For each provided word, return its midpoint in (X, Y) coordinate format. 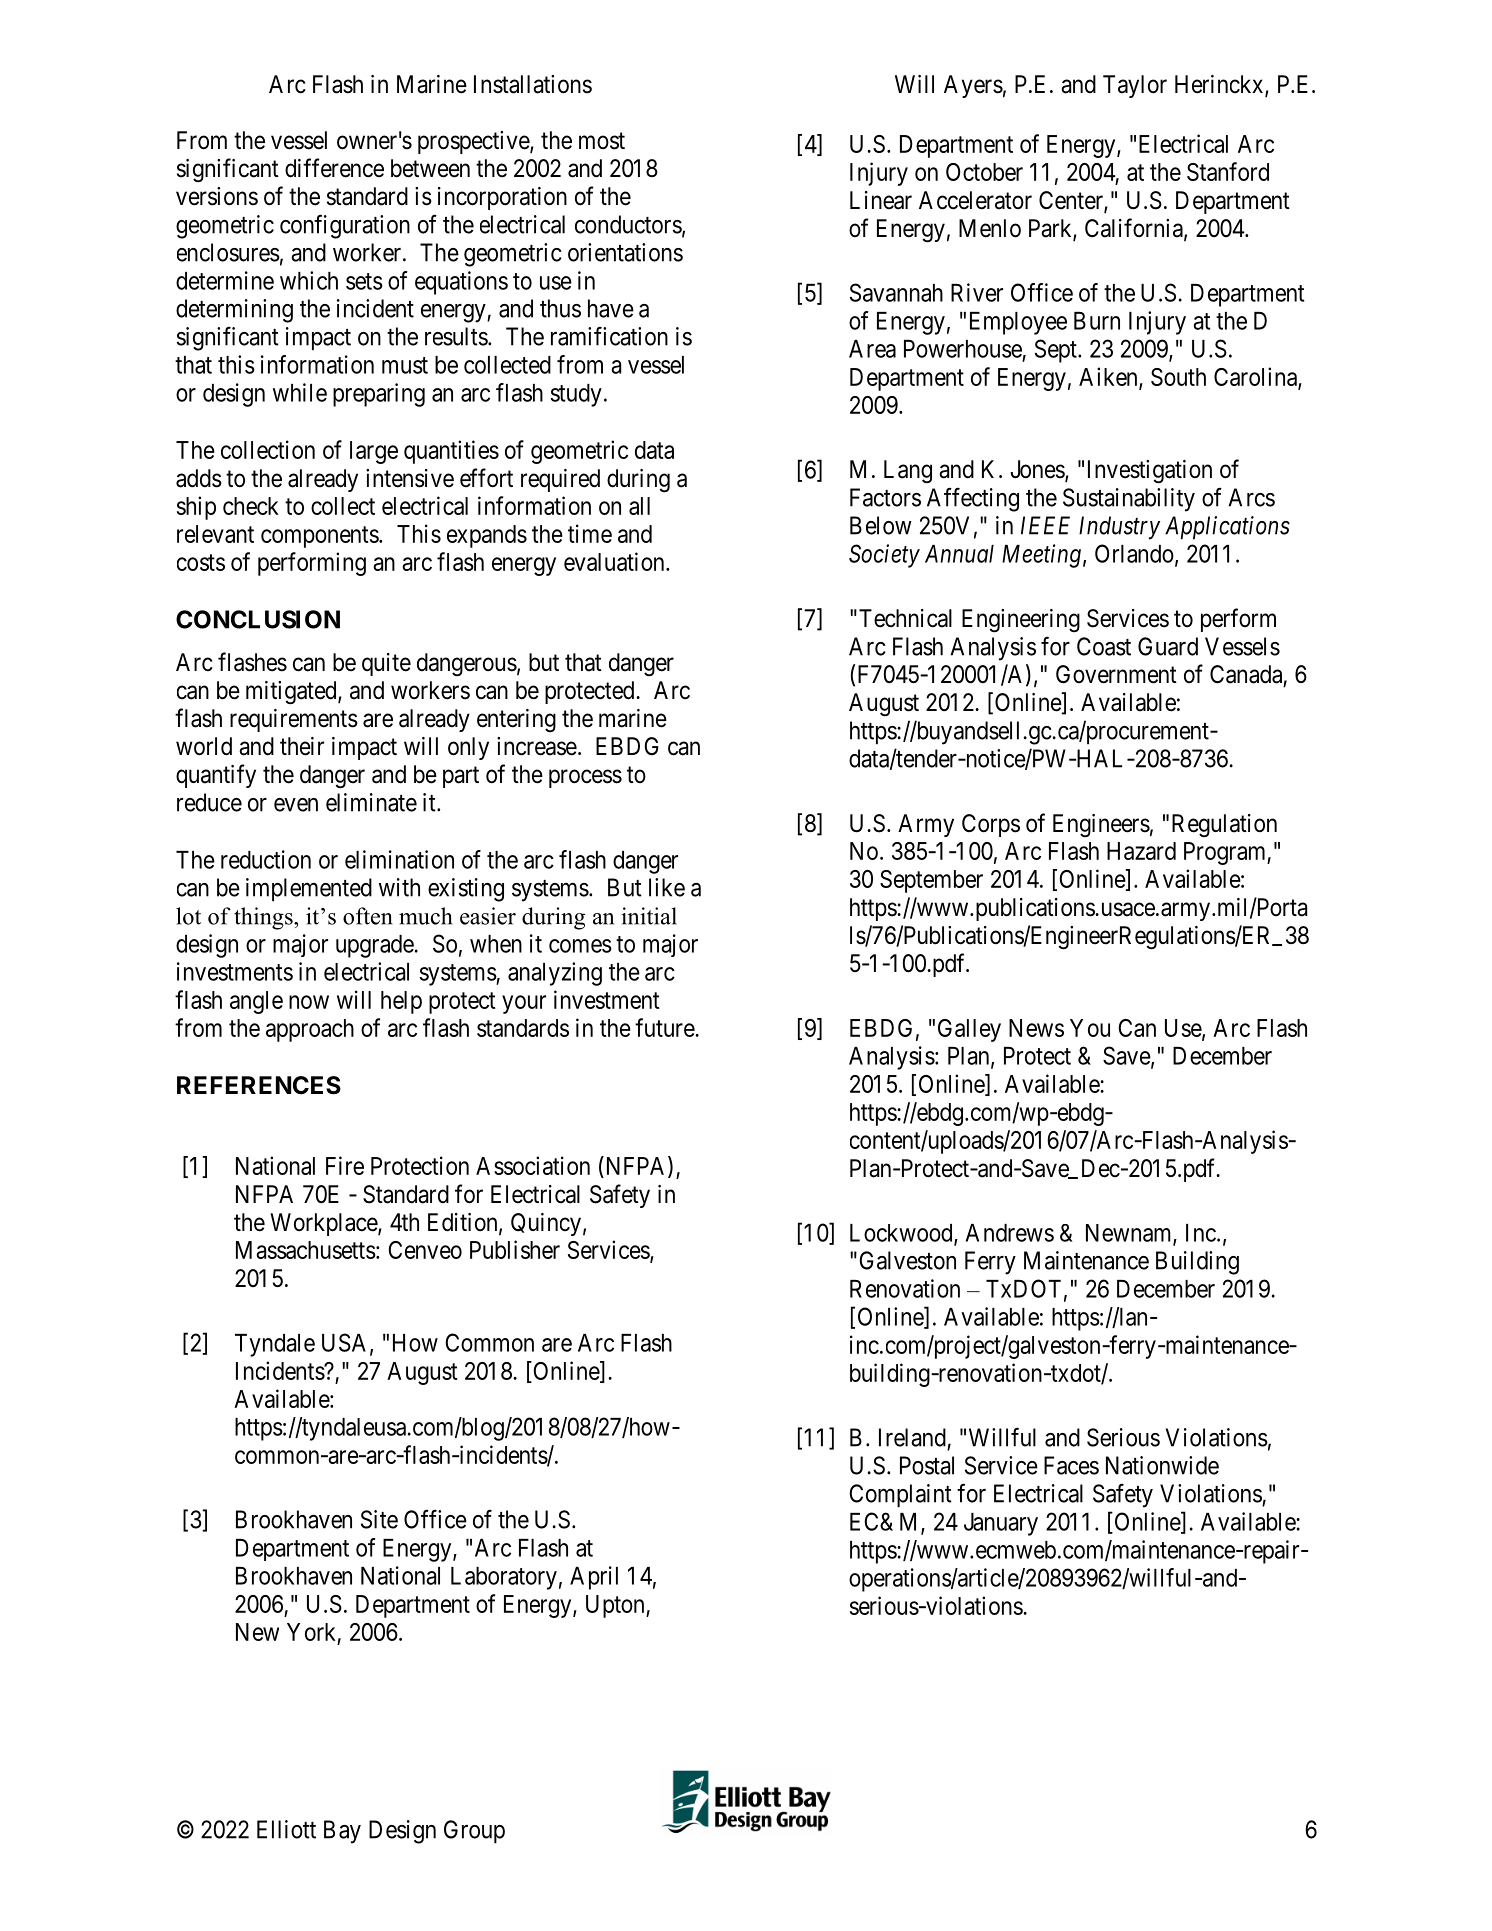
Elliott (286, 1829)
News (1036, 1028)
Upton (616, 1606)
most (602, 141)
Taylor (1135, 86)
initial (649, 916)
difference (334, 168)
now (309, 1002)
